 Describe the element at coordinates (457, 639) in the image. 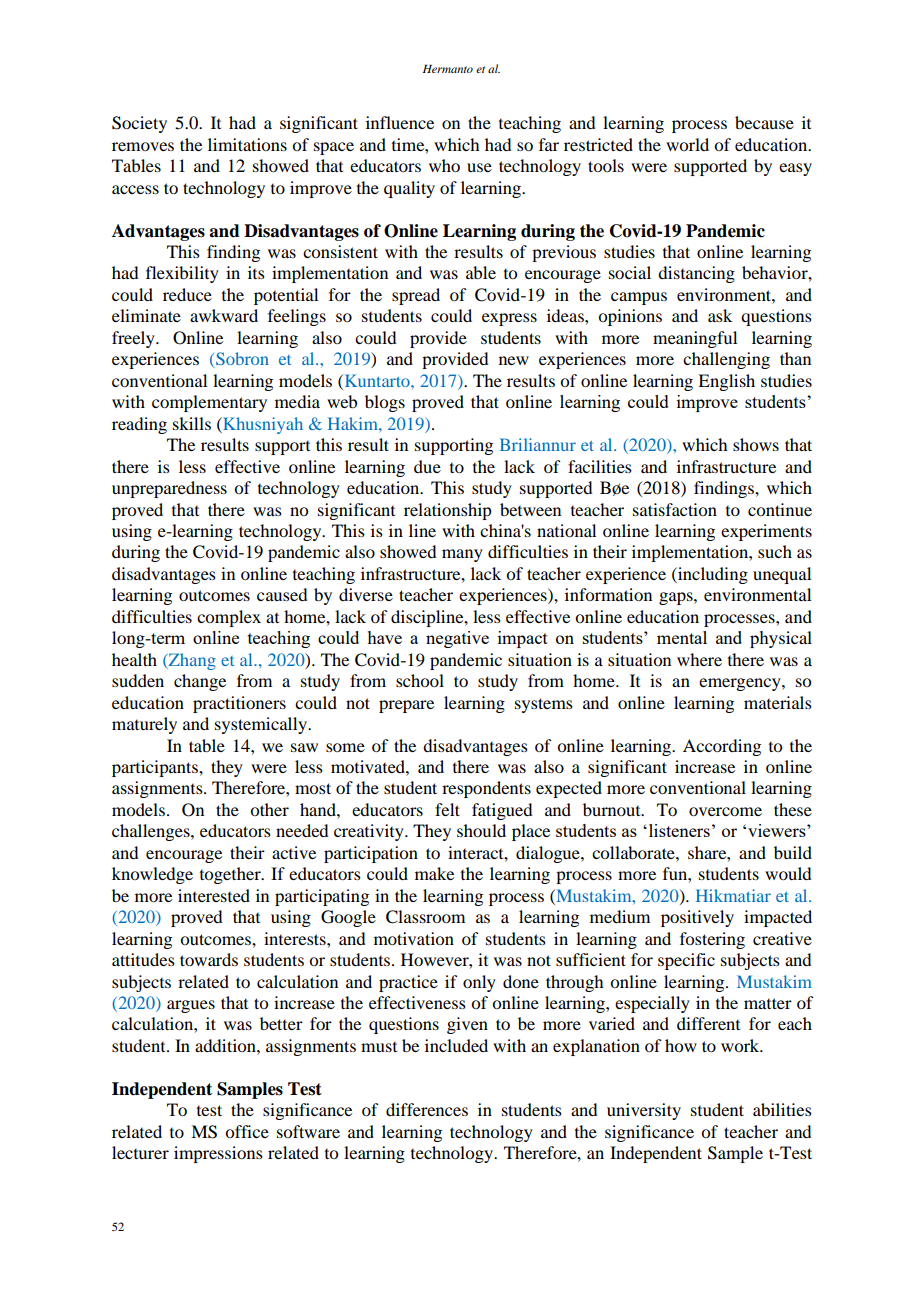

I see `negative` at that location.
